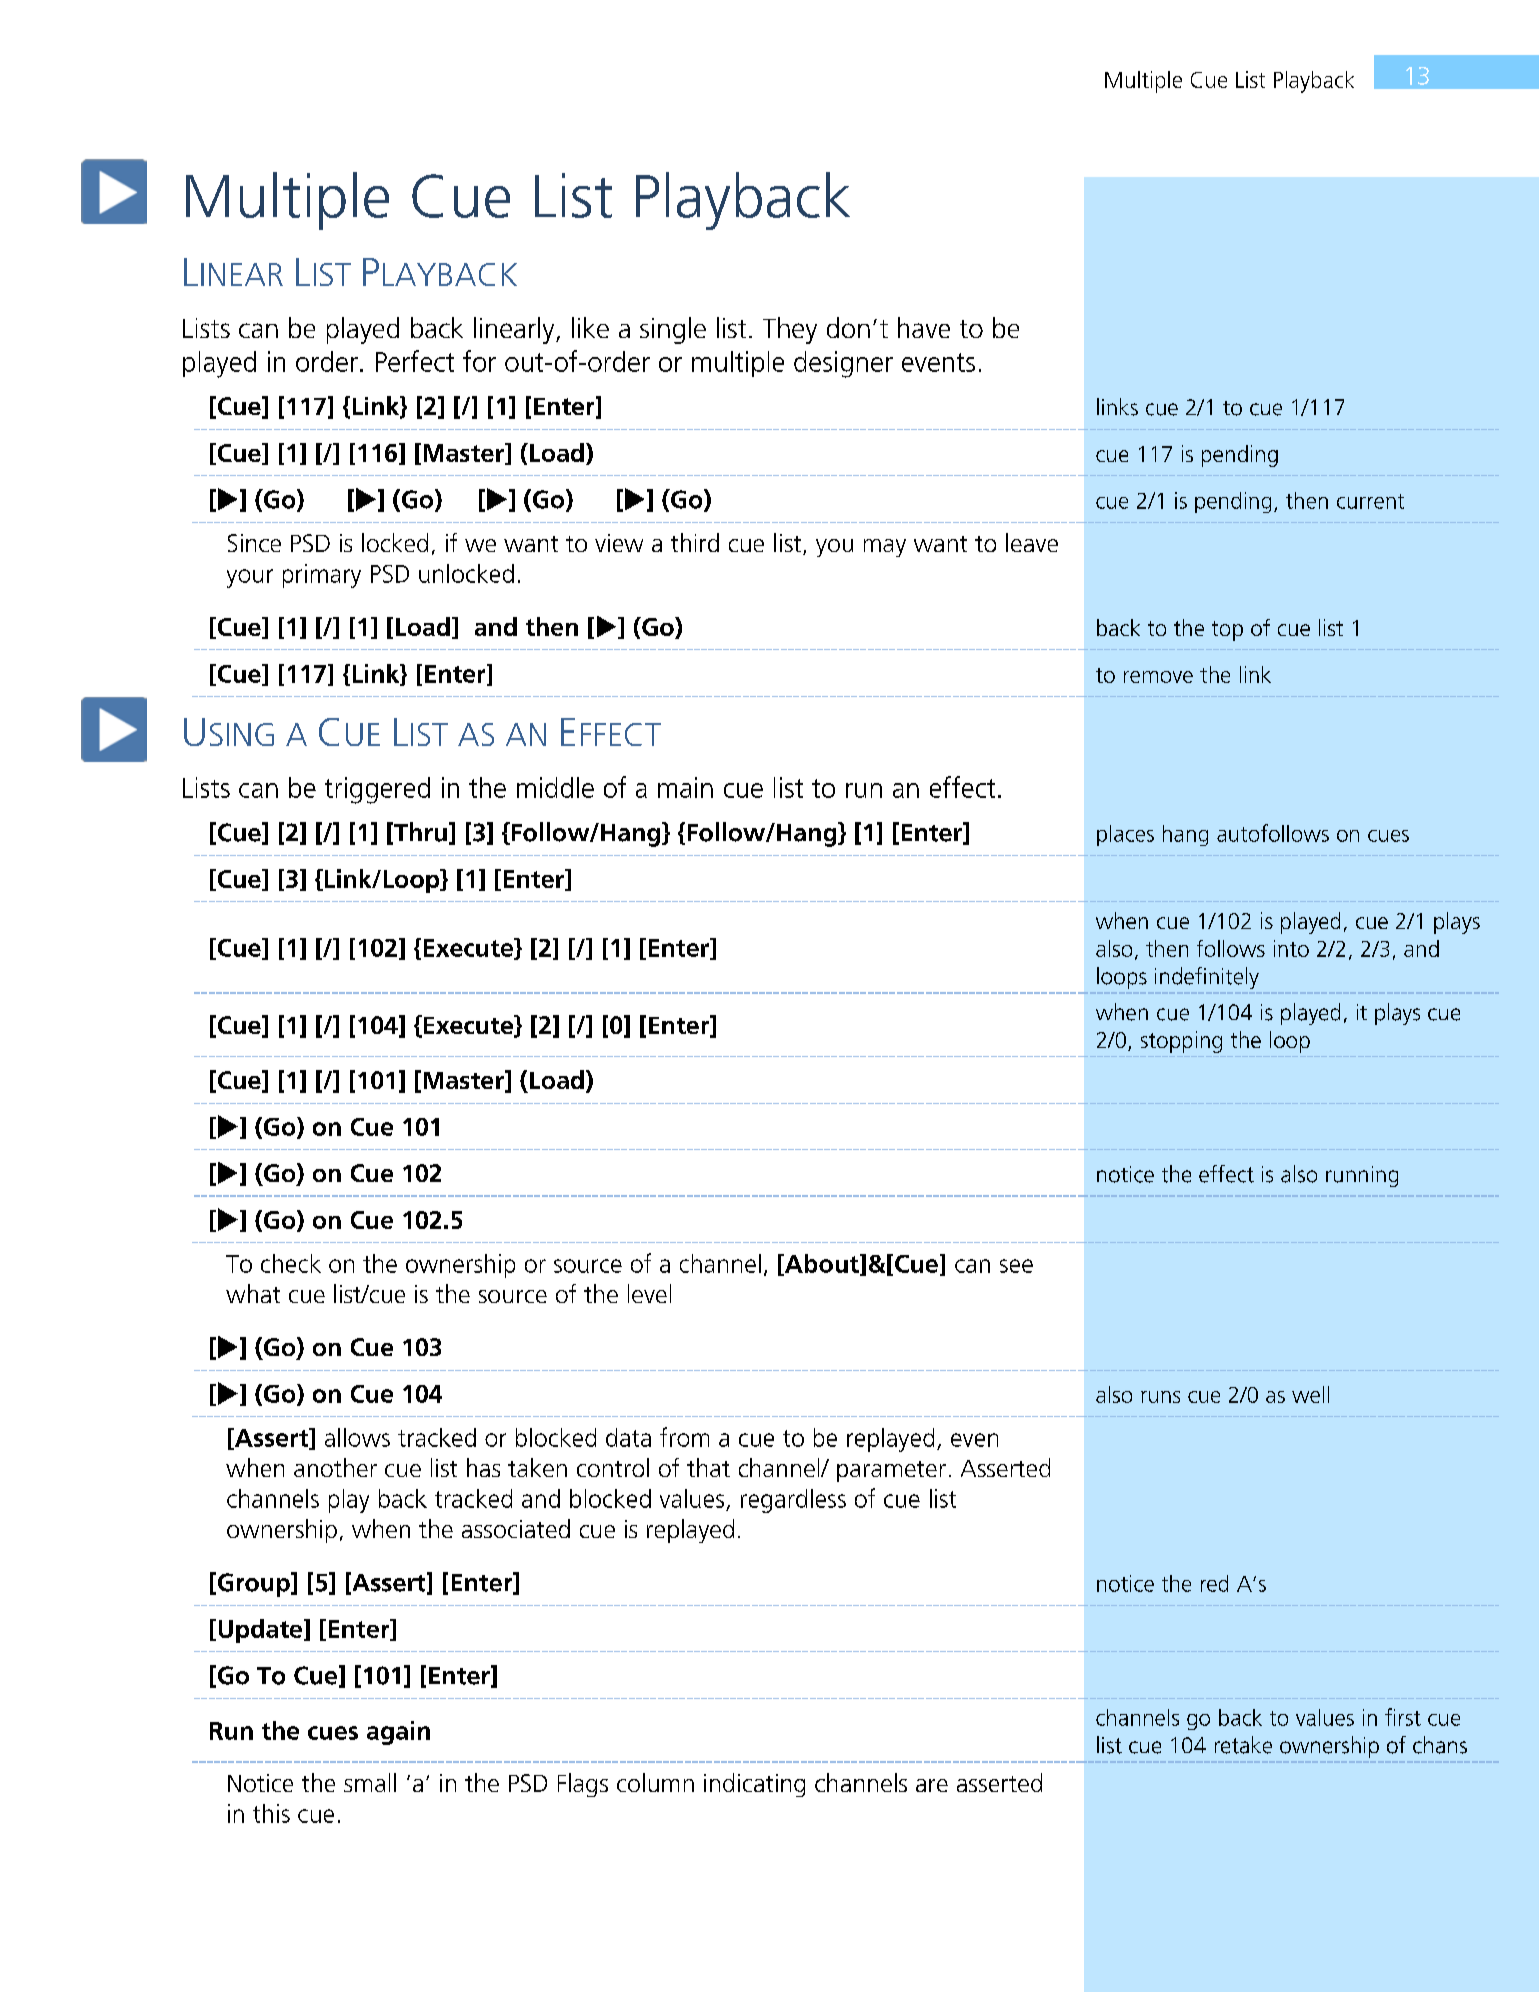 This screenshot has width=1539, height=1992. Describe the element at coordinates (1181, 1042) in the screenshot. I see `stopping` at that location.
